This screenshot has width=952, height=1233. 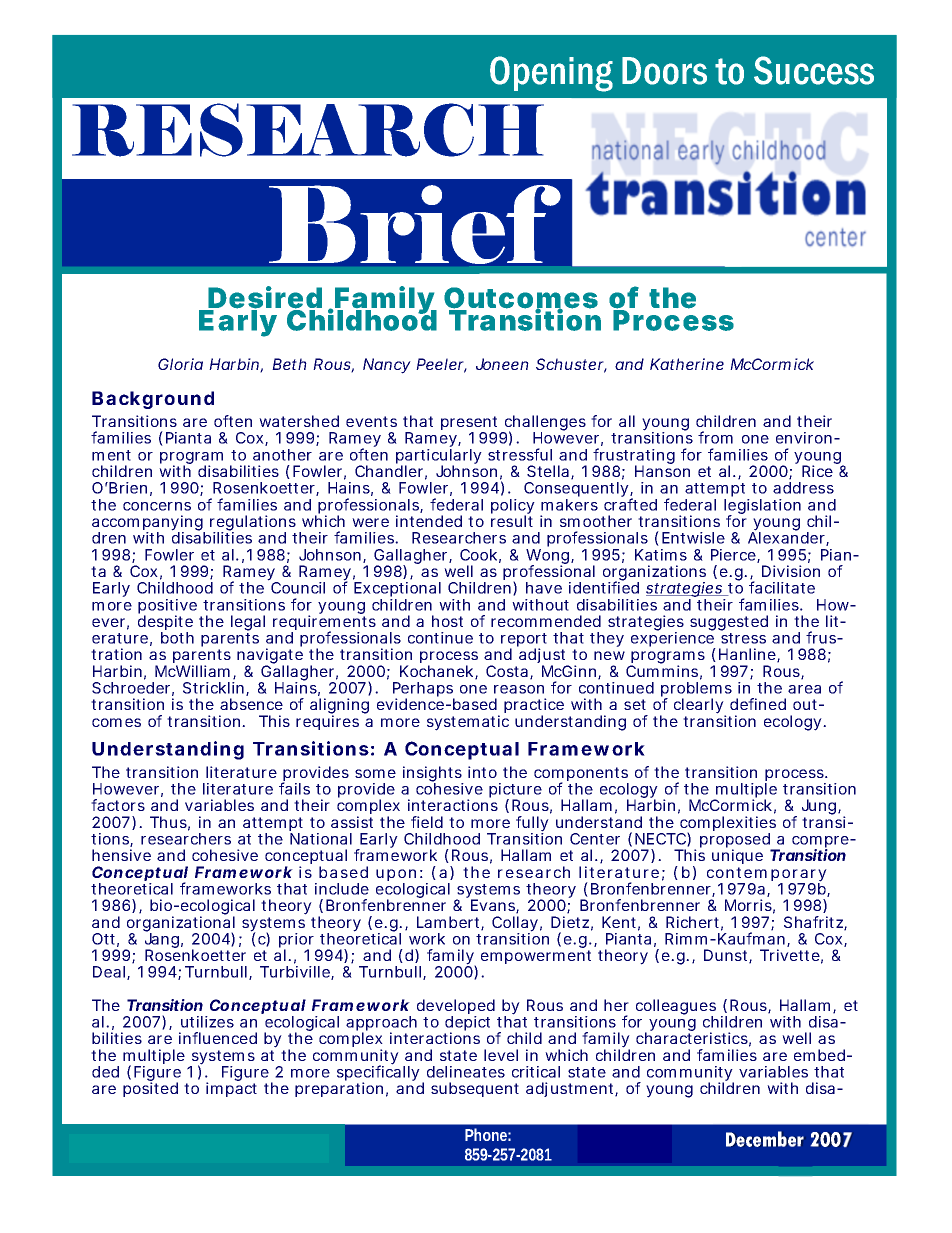 What do you see at coordinates (729, 623) in the screenshot?
I see `suggested` at bounding box center [729, 623].
